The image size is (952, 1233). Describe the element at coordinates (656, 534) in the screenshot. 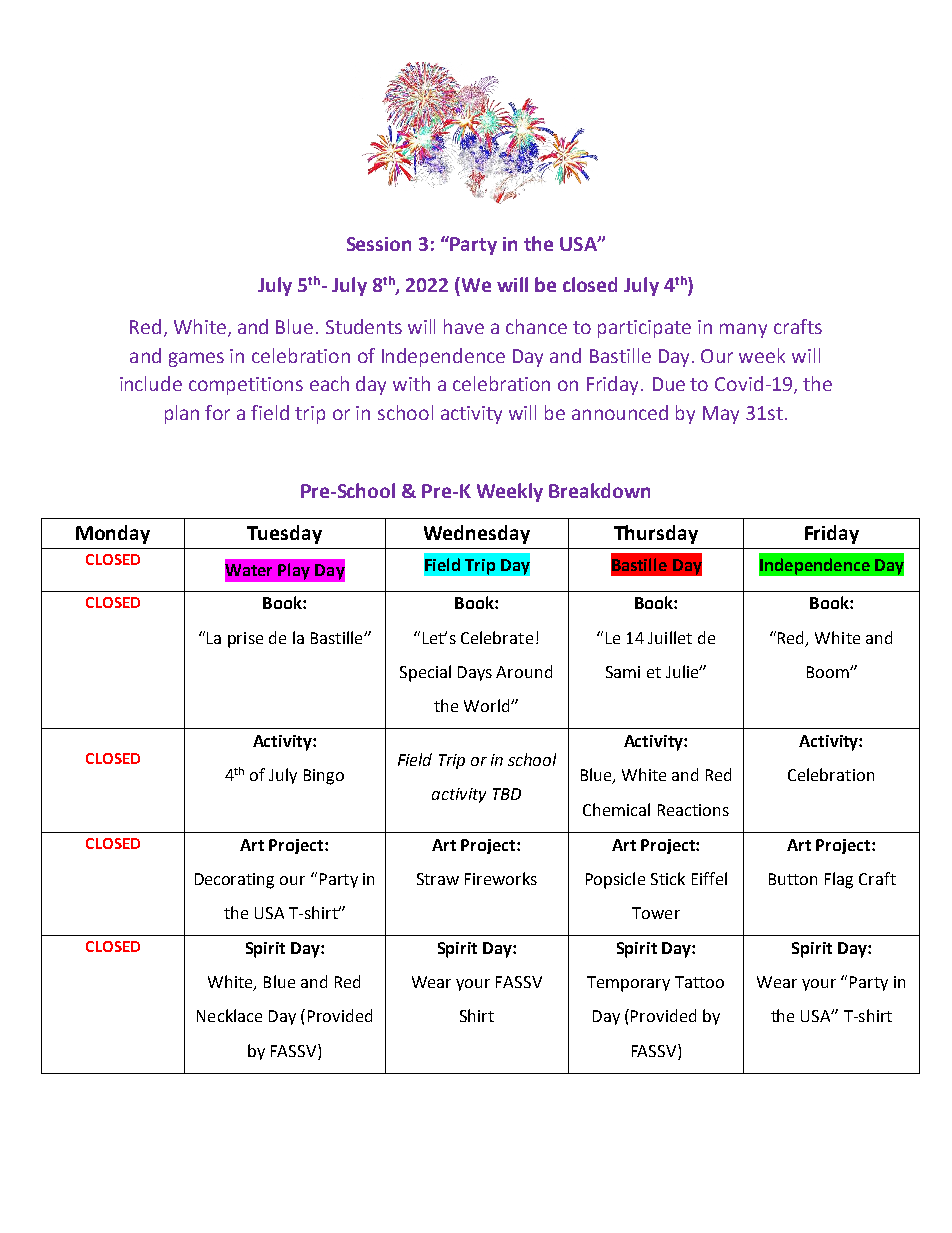

I see `Thursday` at that location.
